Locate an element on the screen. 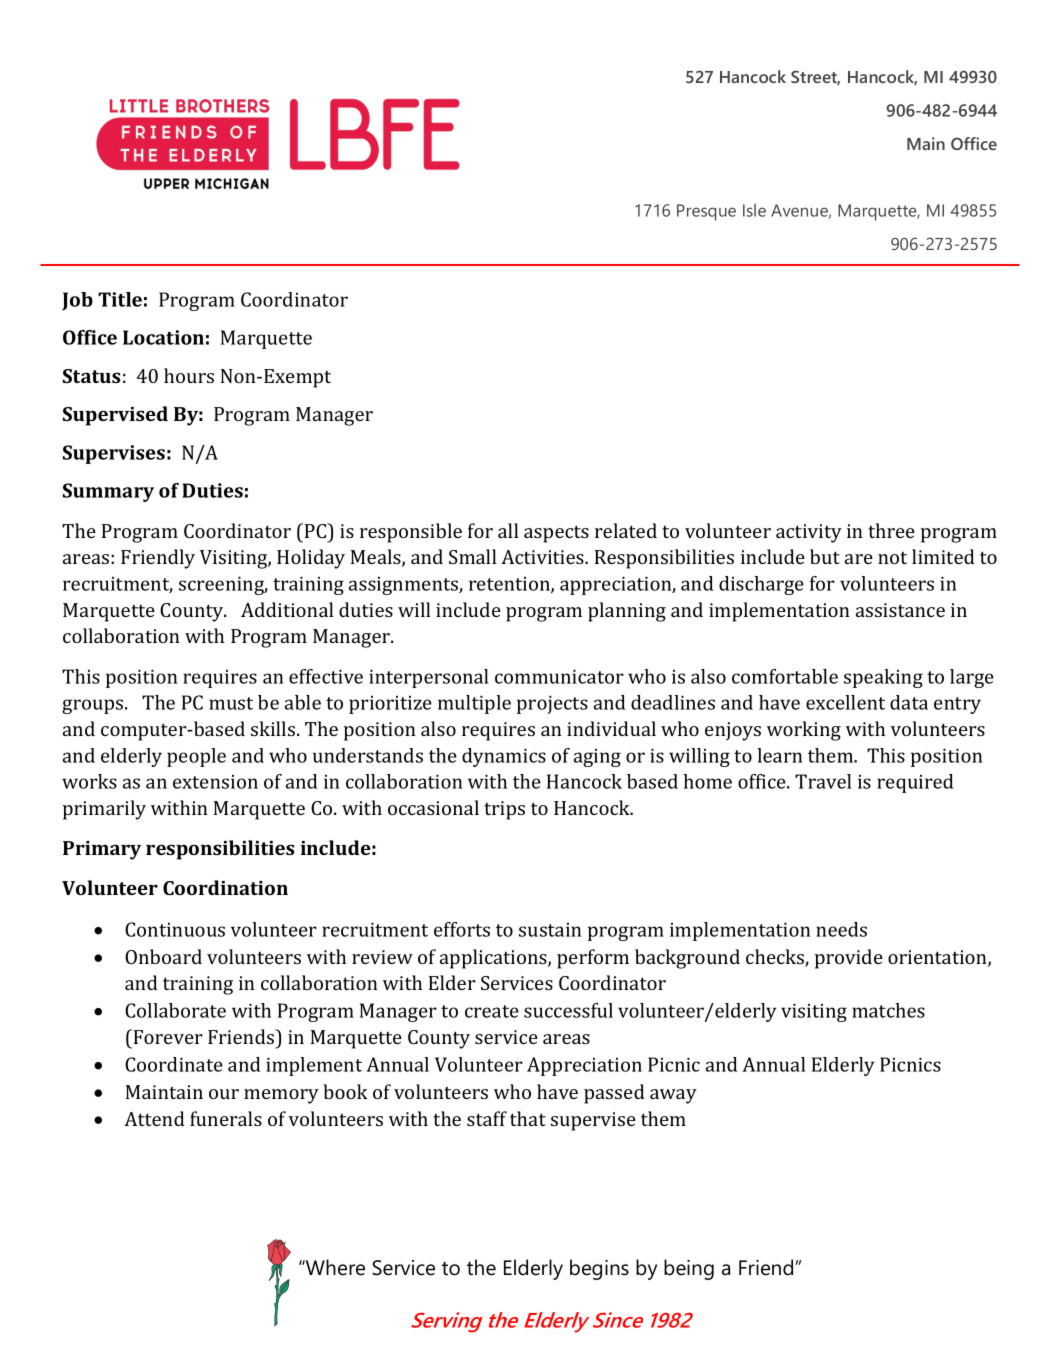 The image size is (1060, 1372). Where is located at coordinates (334, 1267).
